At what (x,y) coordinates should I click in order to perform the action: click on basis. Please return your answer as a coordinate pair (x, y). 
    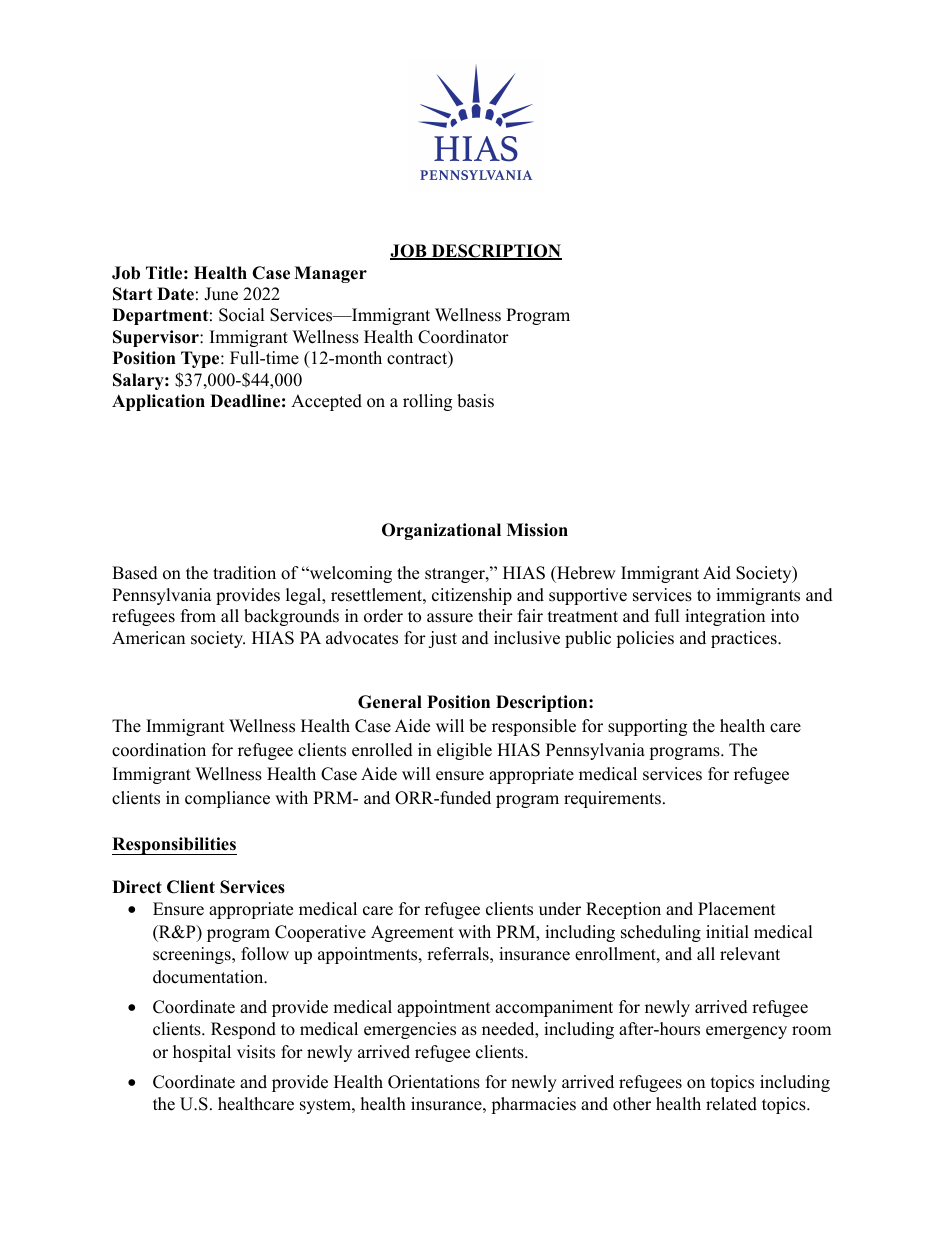
    Looking at the image, I should click on (475, 401).
